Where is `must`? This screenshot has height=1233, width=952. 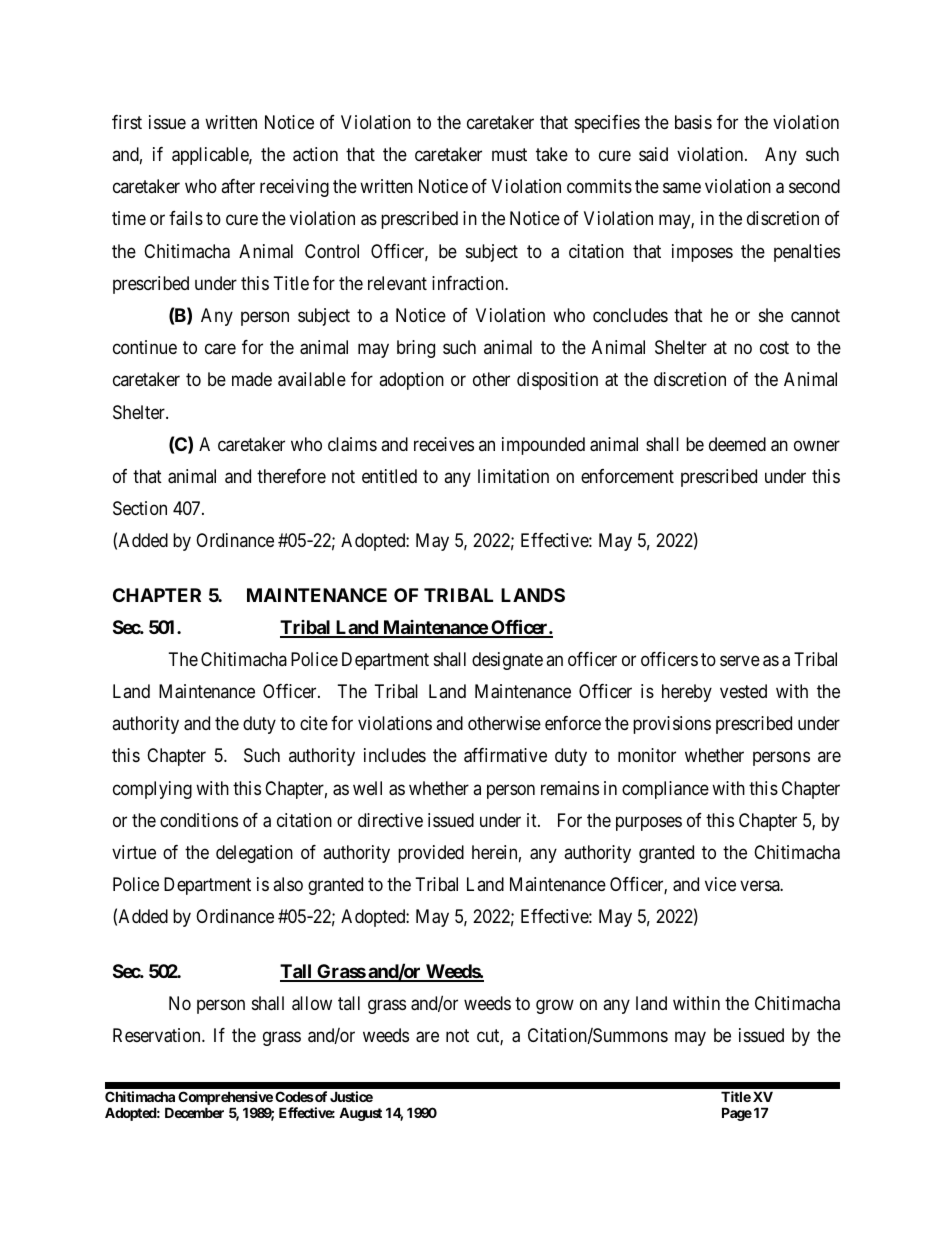 must is located at coordinates (509, 154).
